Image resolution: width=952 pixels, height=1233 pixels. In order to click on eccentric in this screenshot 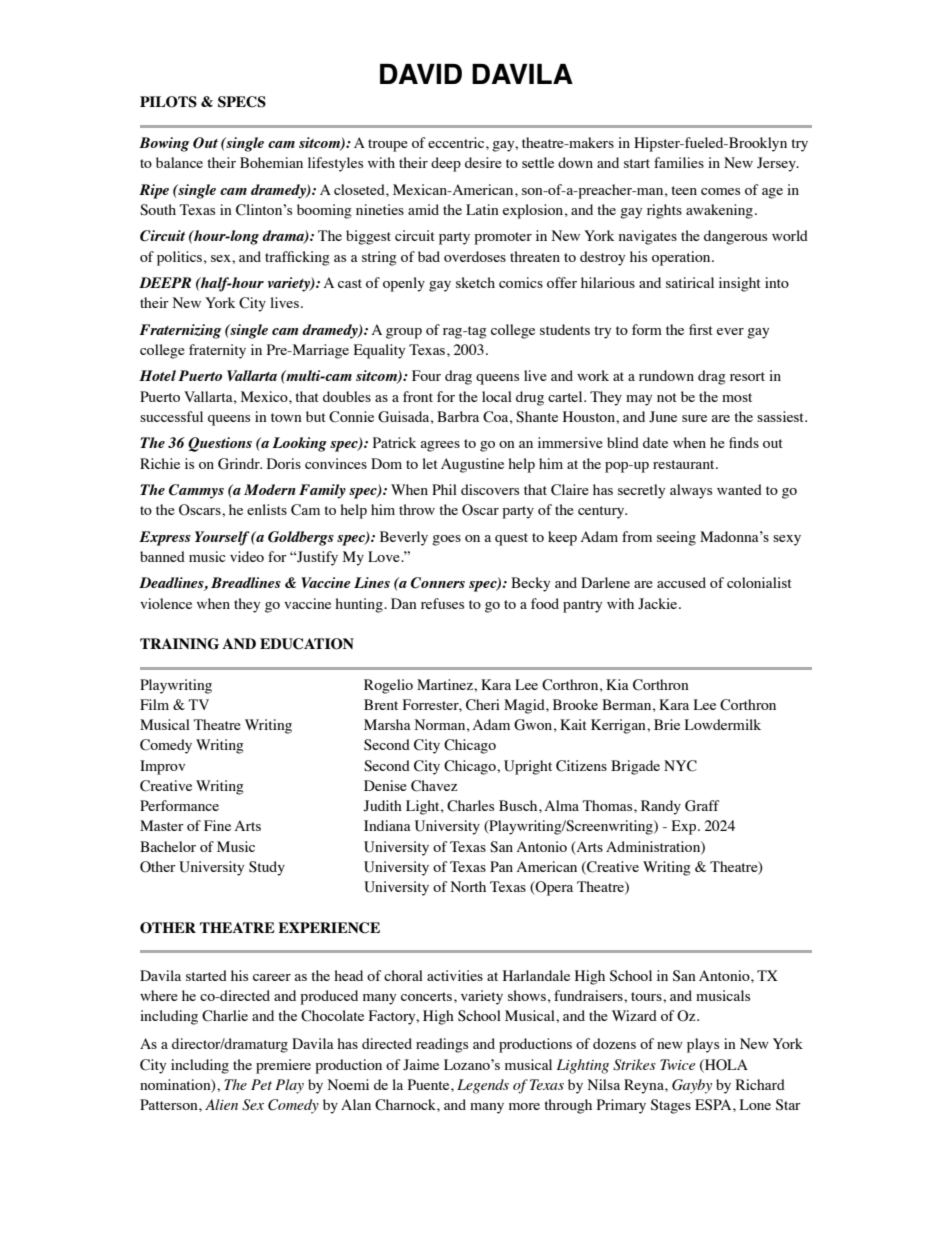, I will do `click(457, 142)`.
